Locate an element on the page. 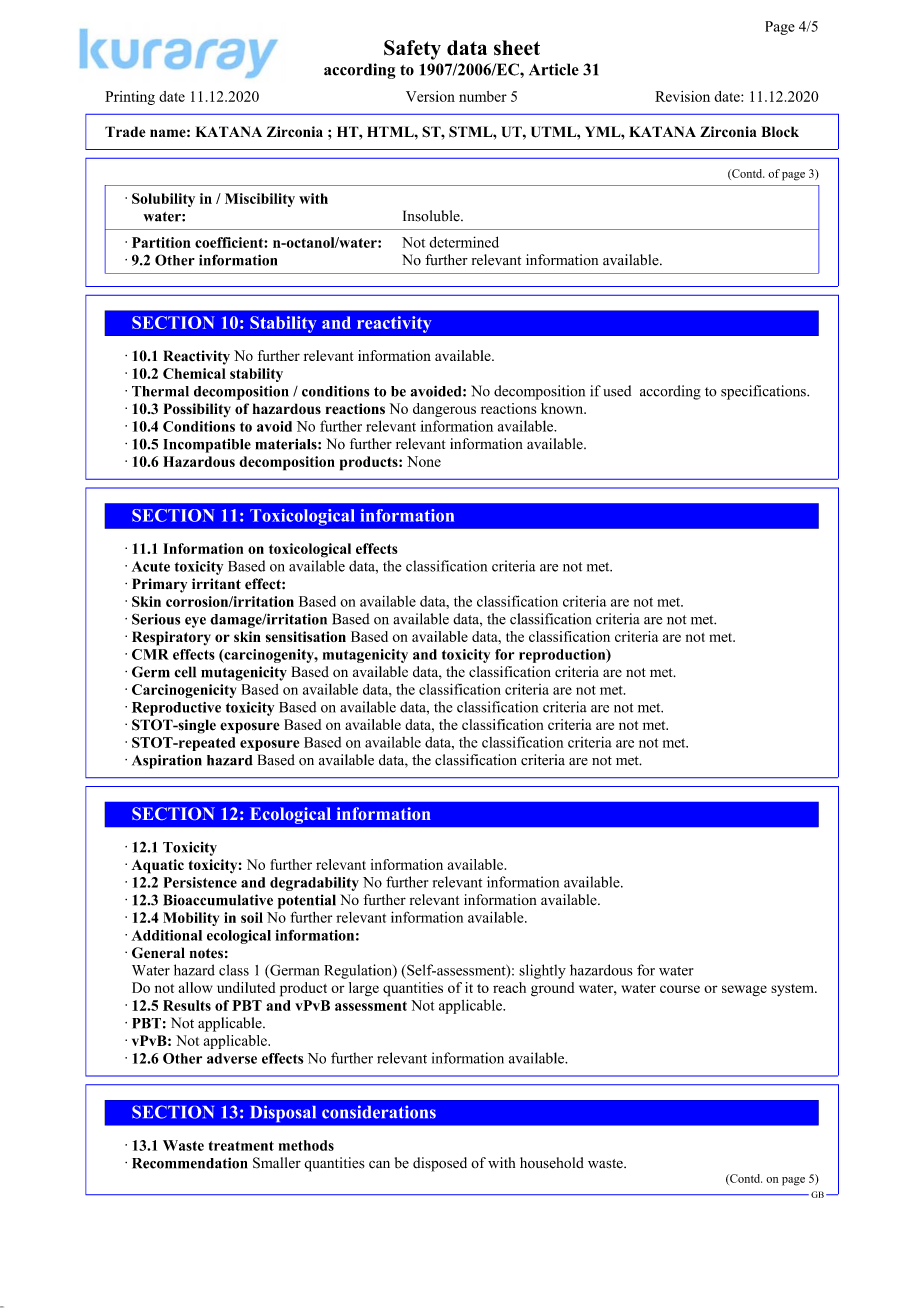  number is located at coordinates (483, 96).
